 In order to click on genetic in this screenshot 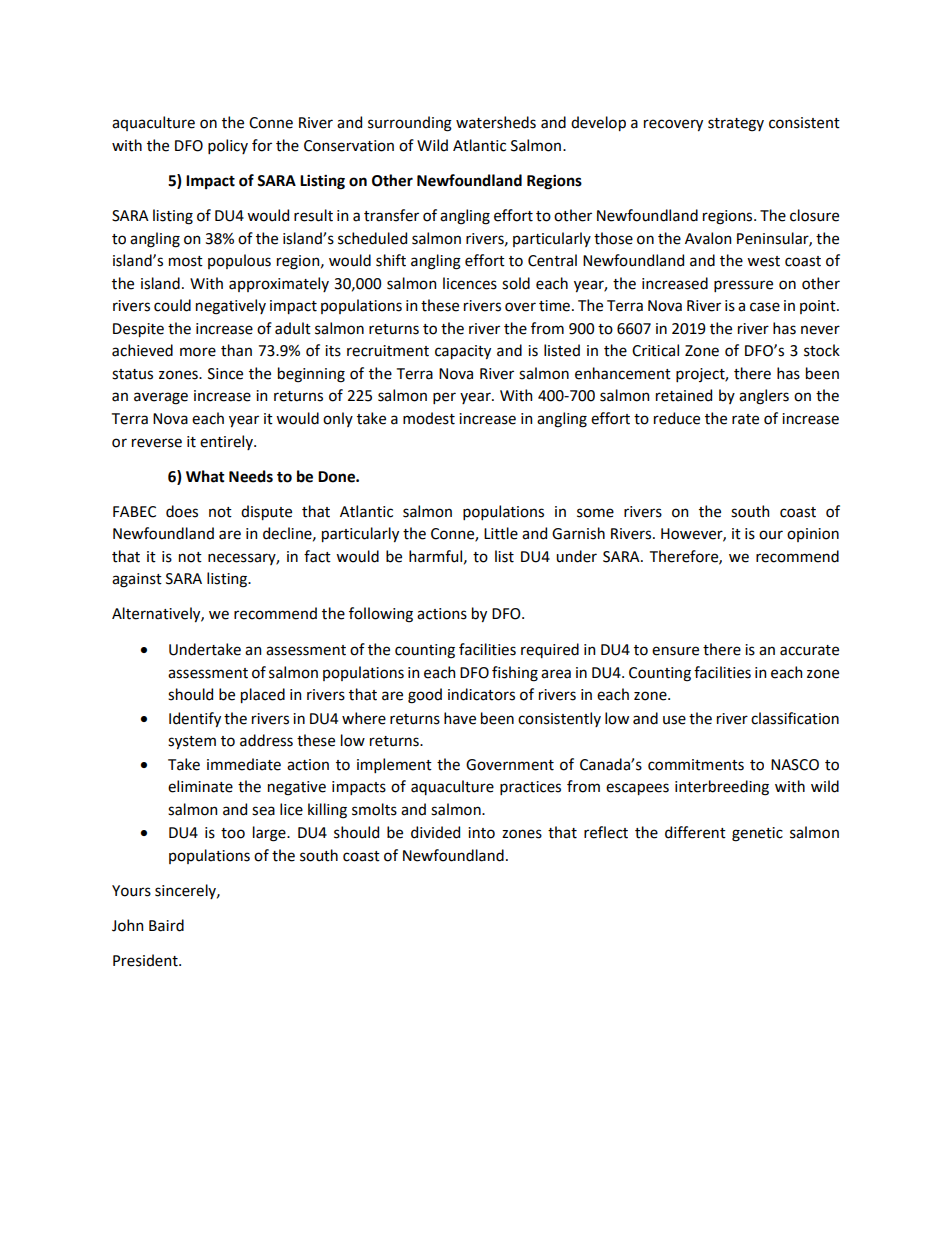, I will do `click(757, 834)`.
